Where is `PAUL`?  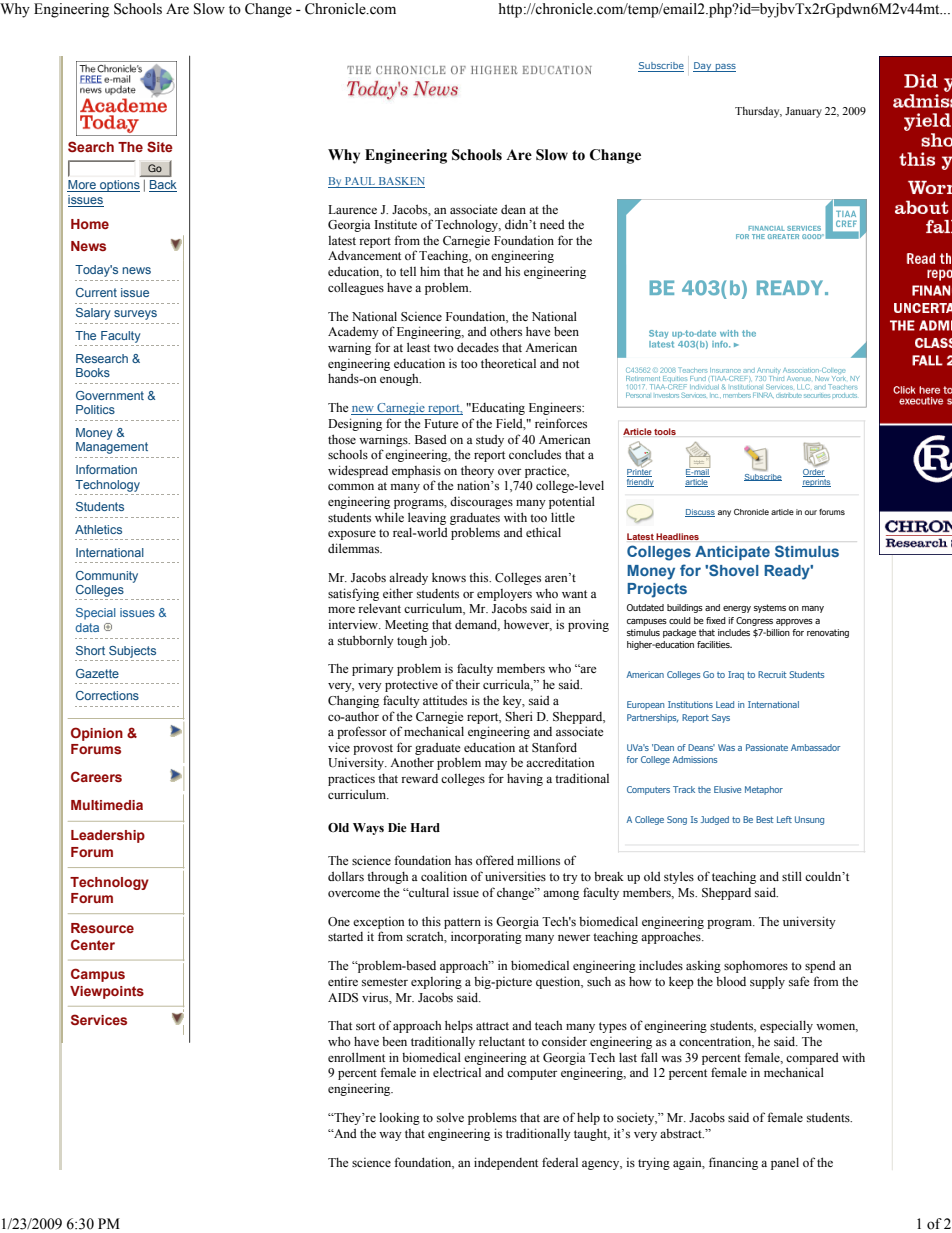 PAUL is located at coordinates (360, 182).
